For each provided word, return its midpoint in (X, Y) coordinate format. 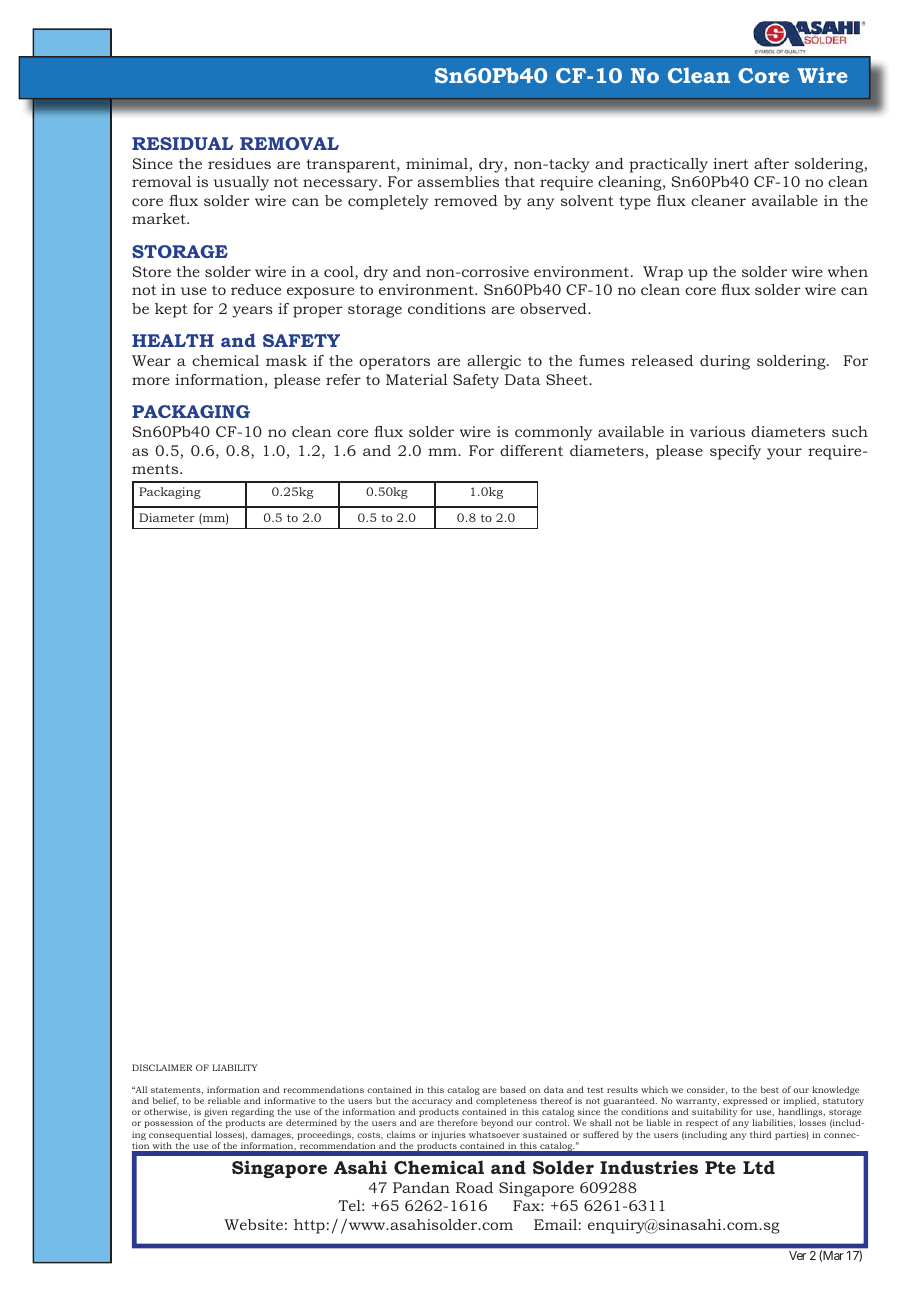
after (771, 163)
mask (286, 360)
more (151, 381)
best (770, 1089)
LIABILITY (234, 1067)
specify (735, 452)
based (513, 1089)
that (520, 181)
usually (241, 183)
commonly (553, 433)
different (531, 450)
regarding (252, 1114)
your (784, 454)
